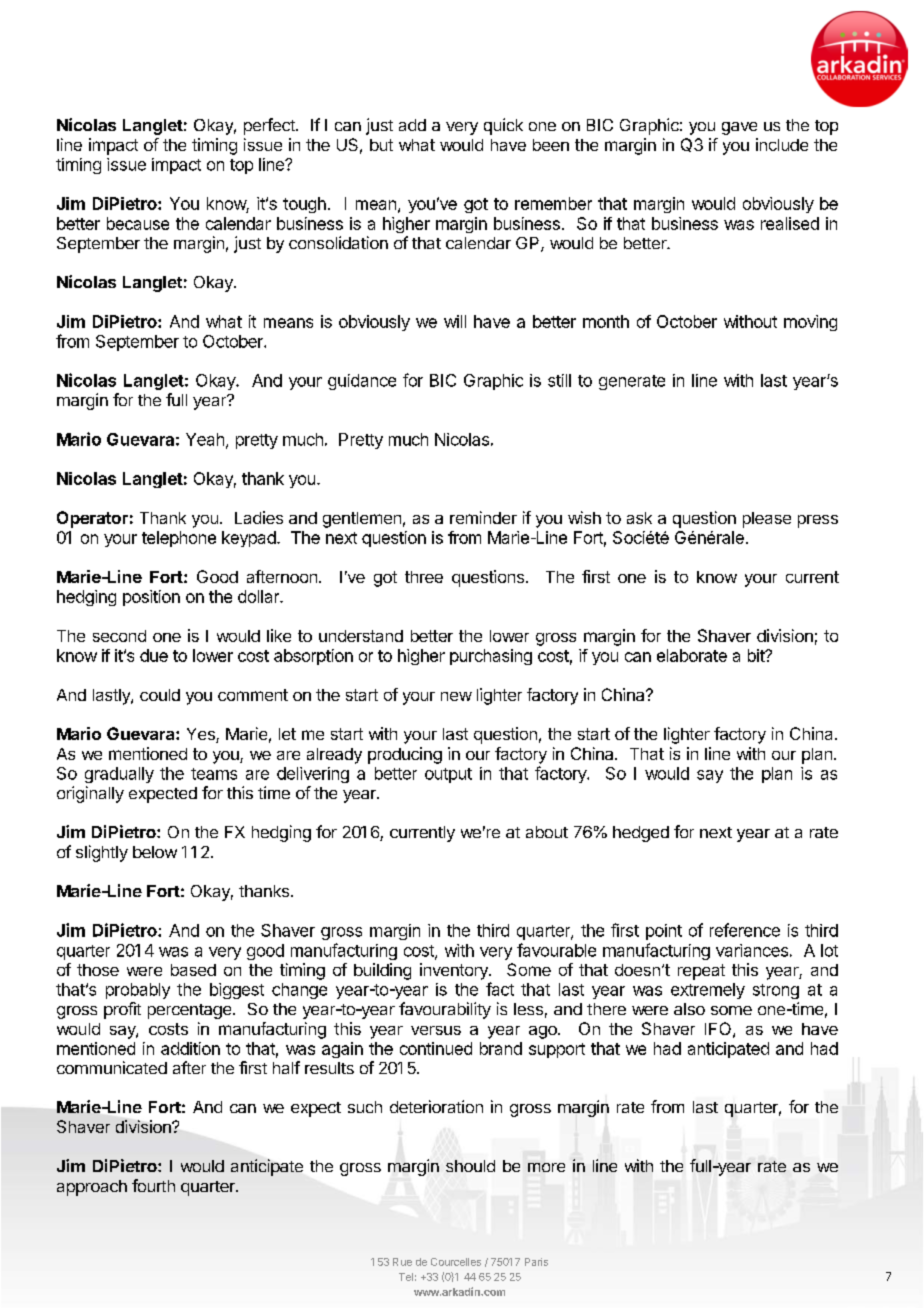  What do you see at coordinates (739, 128) in the document?
I see `gave` at bounding box center [739, 128].
